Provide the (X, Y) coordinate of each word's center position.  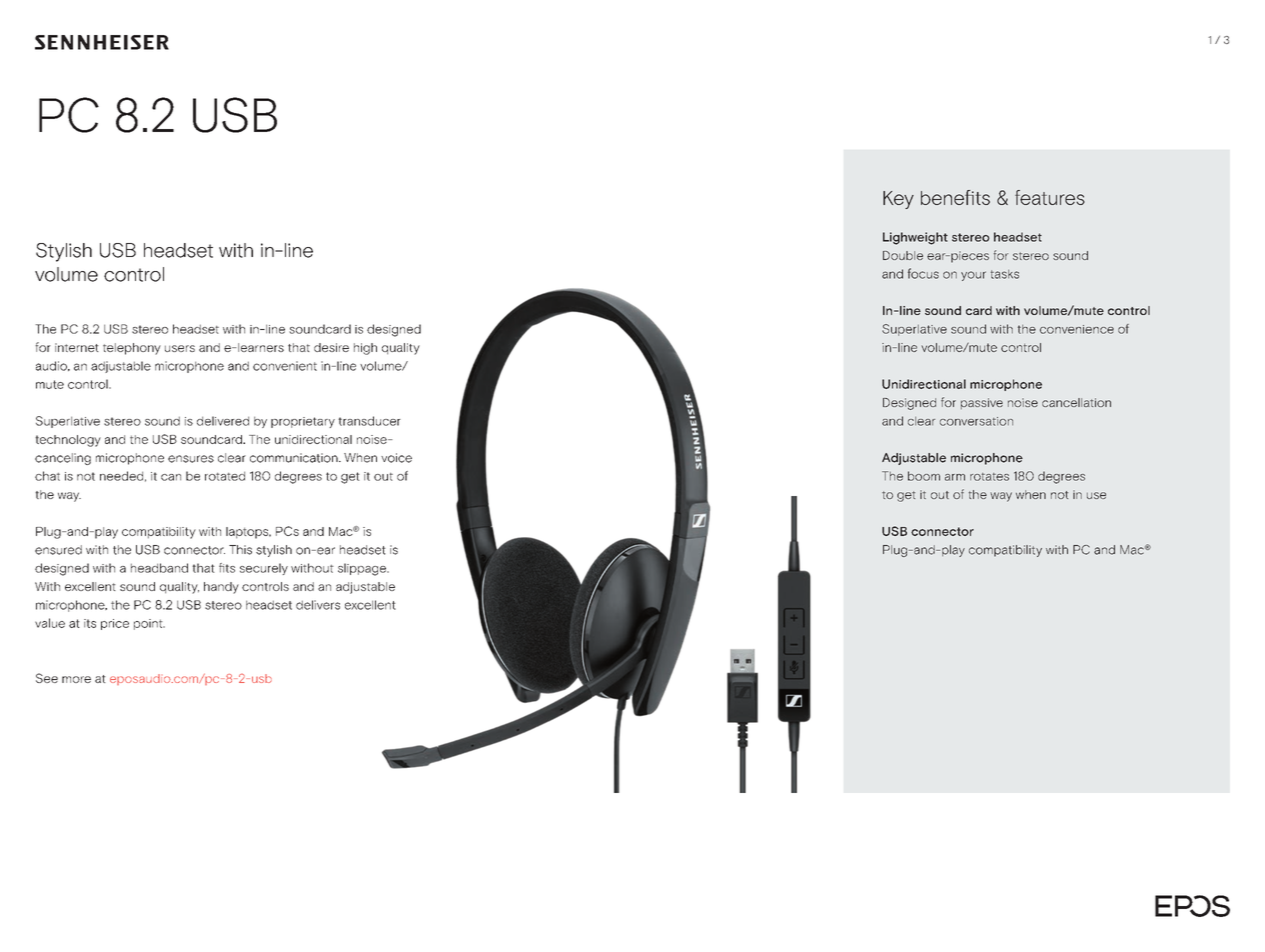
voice (396, 458)
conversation (976, 421)
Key (898, 200)
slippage (363, 569)
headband (159, 568)
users (180, 348)
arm (955, 477)
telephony (132, 349)
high (365, 349)
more (76, 679)
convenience (1077, 329)
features (1050, 197)
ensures (191, 459)
